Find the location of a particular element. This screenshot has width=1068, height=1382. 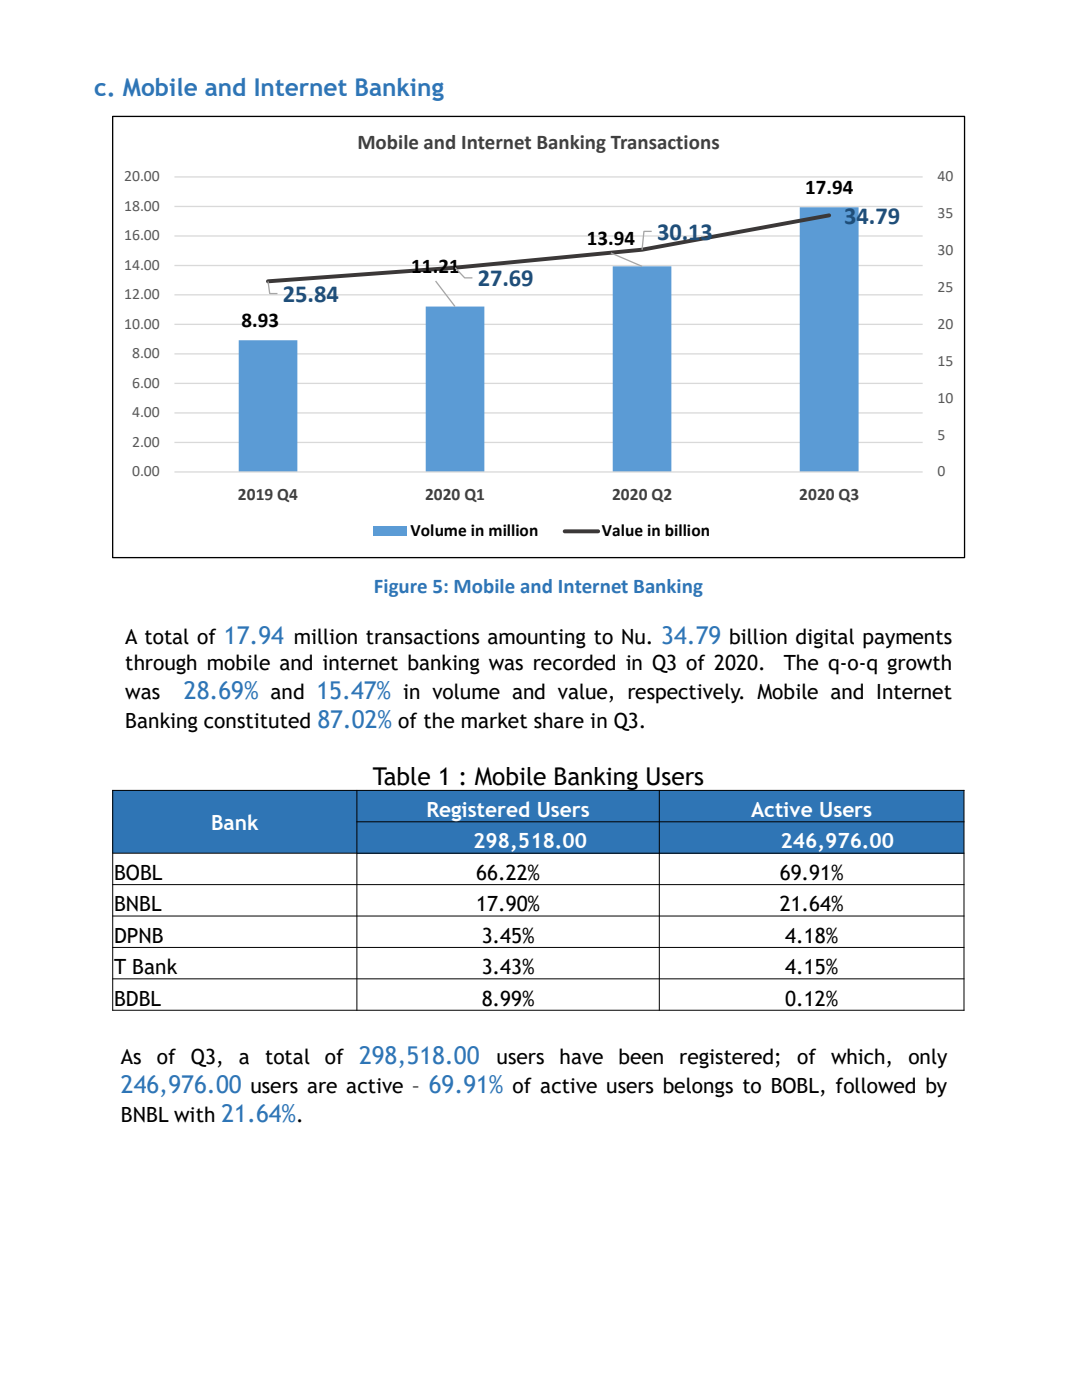

Figure is located at coordinates (401, 588).
